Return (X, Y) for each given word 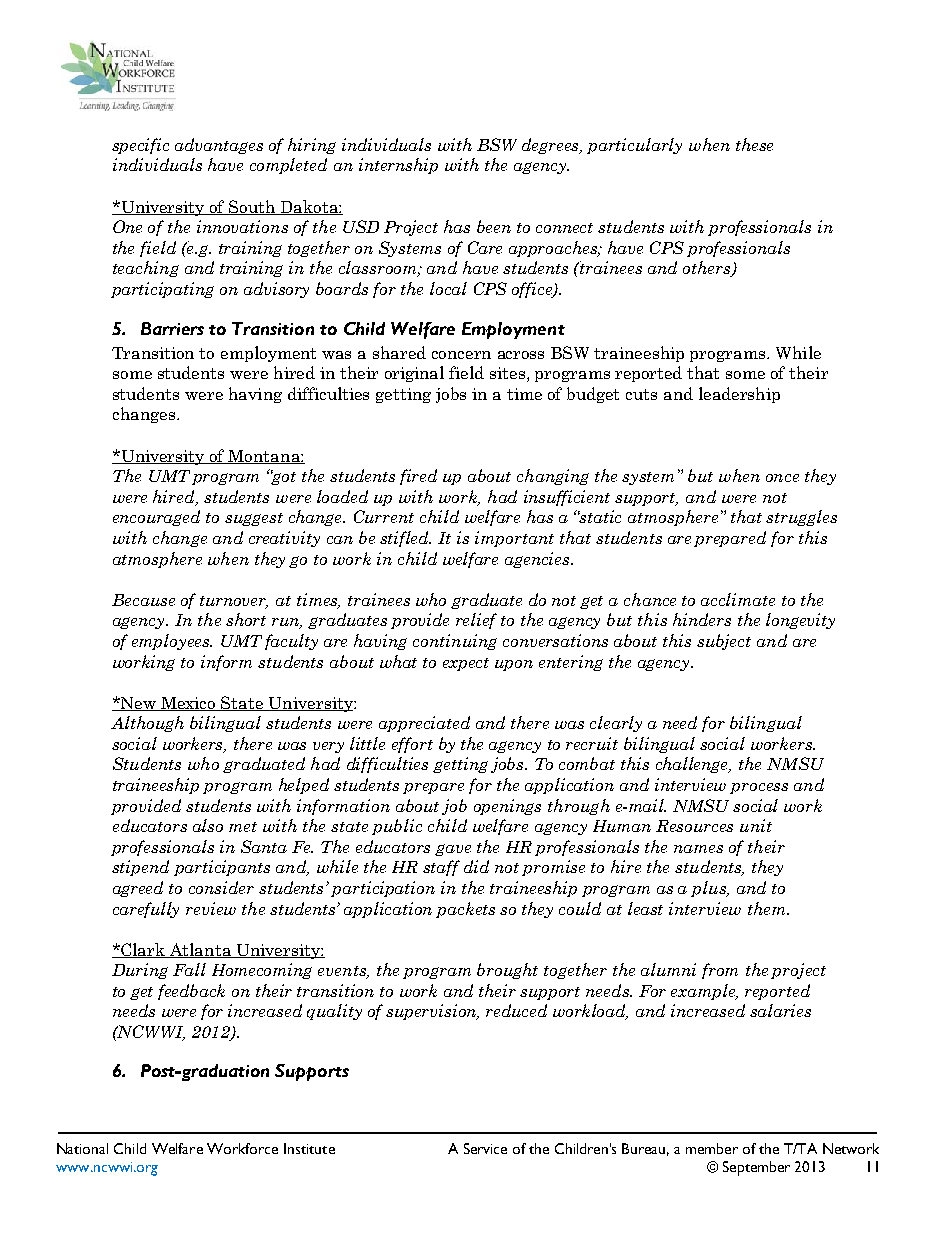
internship (398, 166)
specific (140, 146)
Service (485, 1148)
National (82, 1148)
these (754, 144)
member (712, 1148)
